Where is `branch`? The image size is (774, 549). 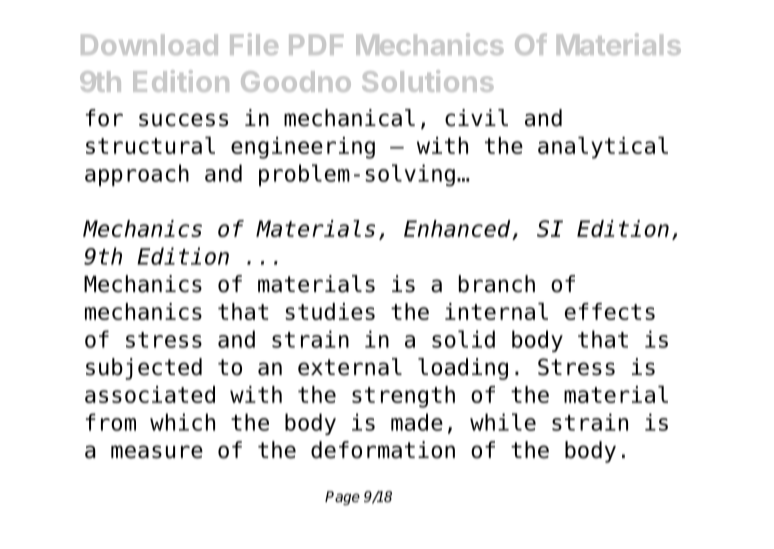
branch is located at coordinates (497, 284).
